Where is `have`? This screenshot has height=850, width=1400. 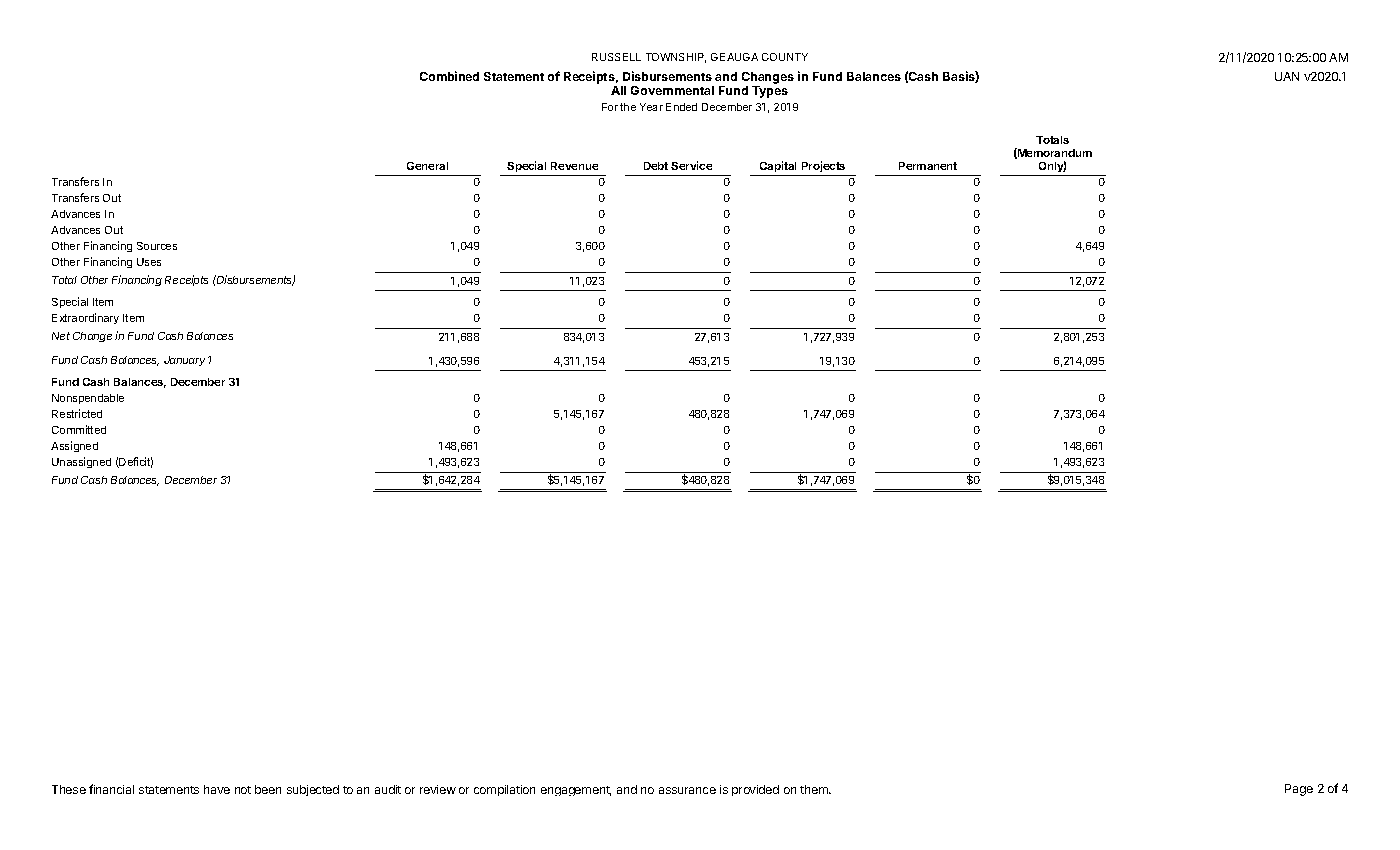 have is located at coordinates (217, 789).
